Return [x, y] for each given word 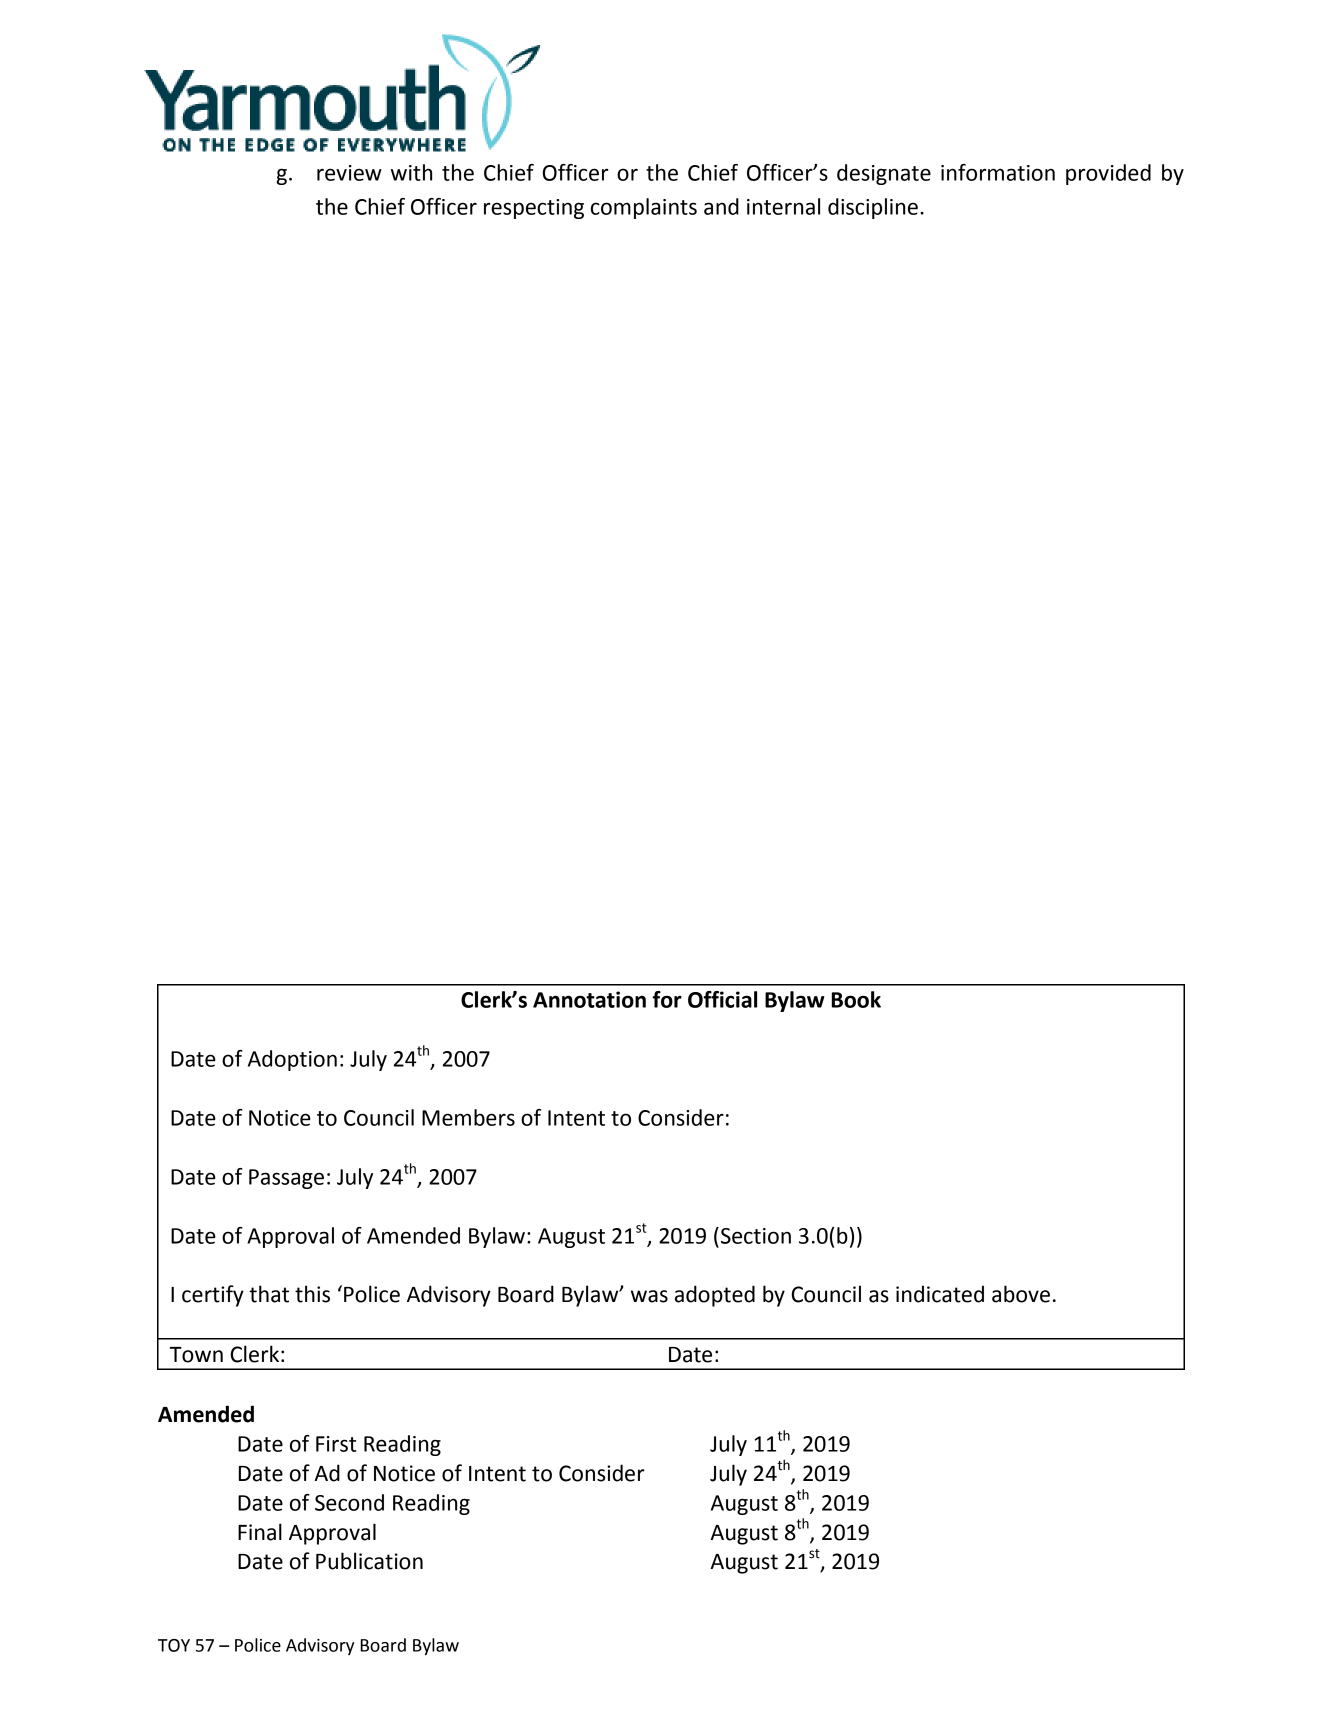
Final [260, 1532]
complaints [644, 208]
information [998, 172]
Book [856, 999]
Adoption [292, 1060]
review [349, 173]
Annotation [589, 999]
